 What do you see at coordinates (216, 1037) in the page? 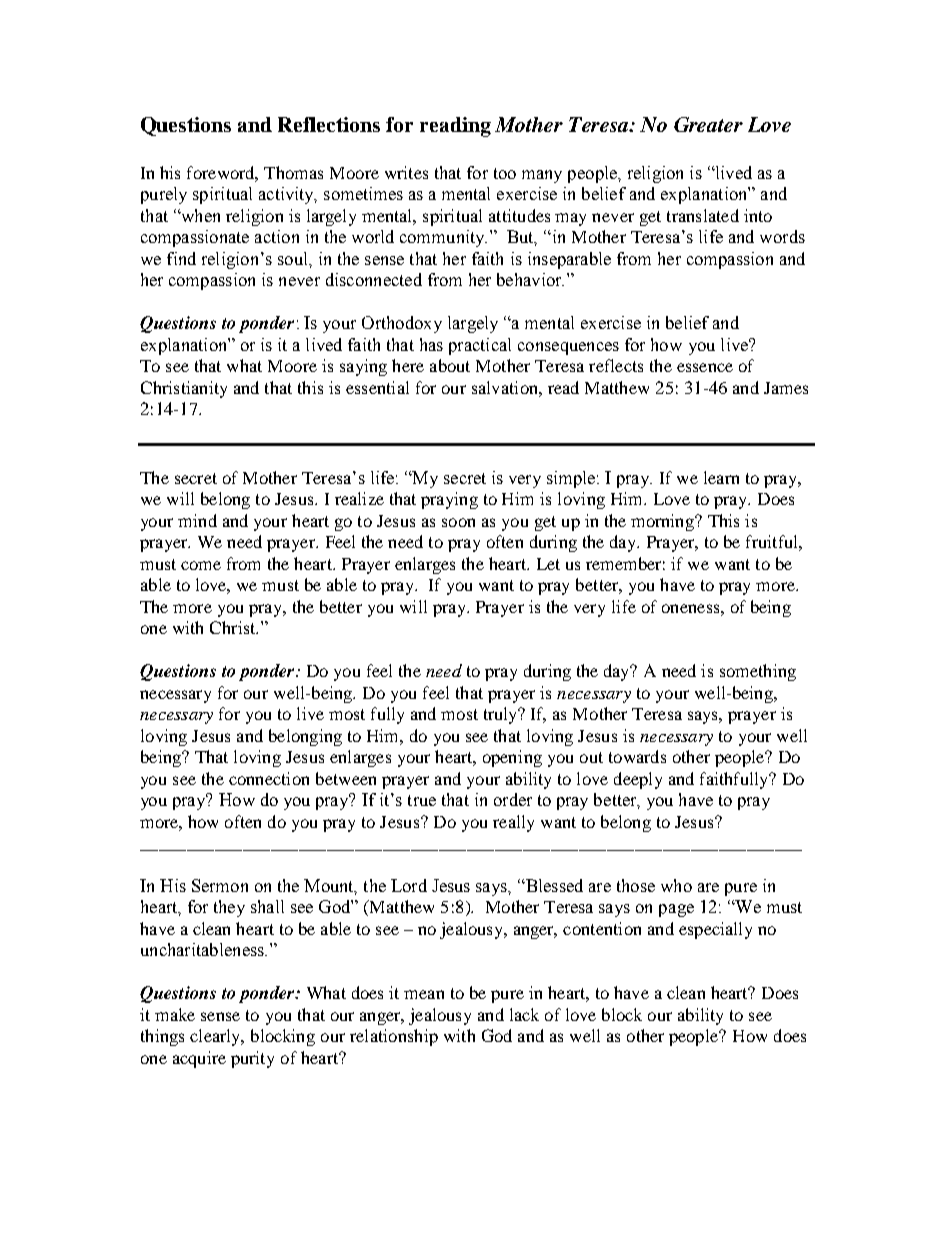
I see `clearly` at bounding box center [216, 1037].
